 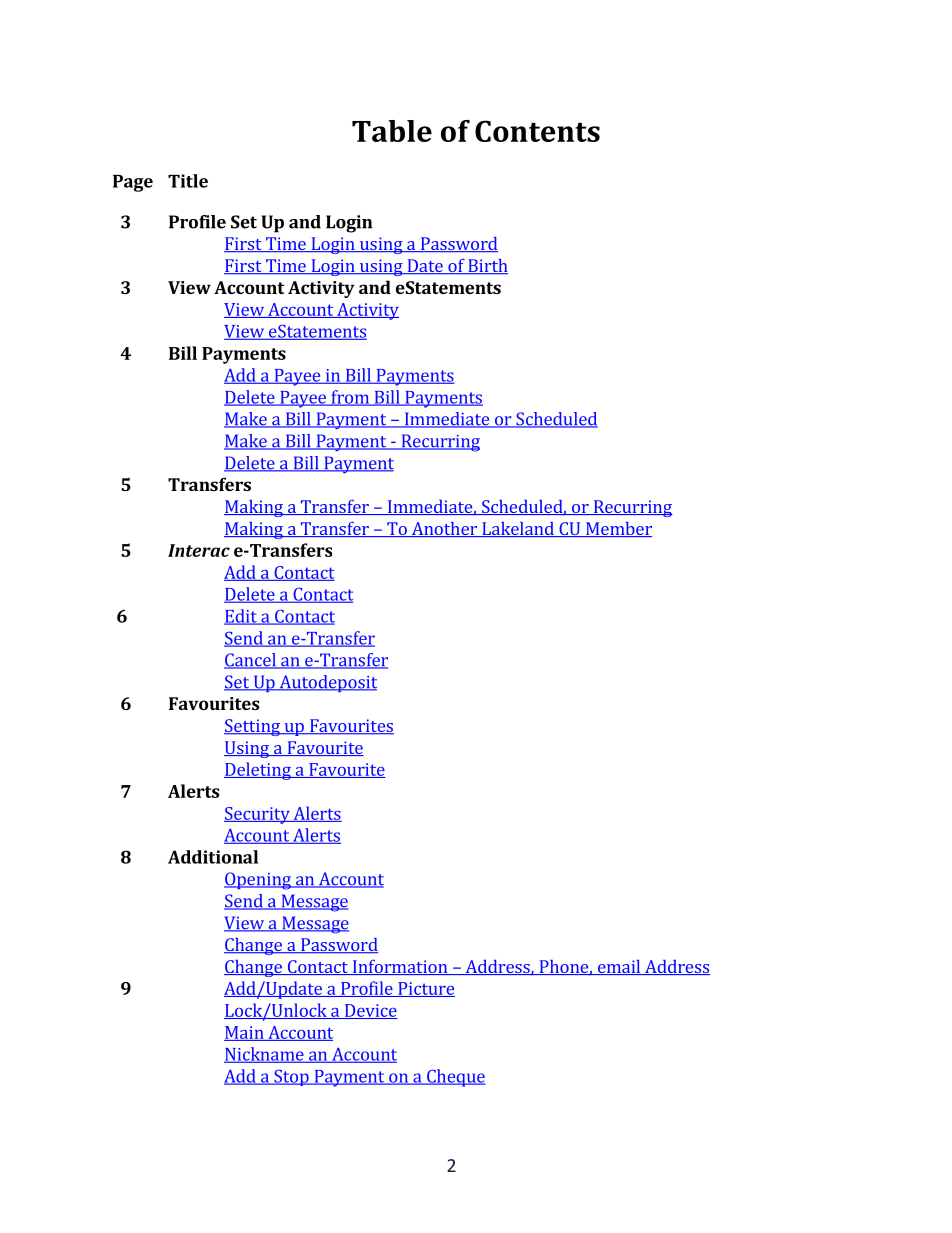 What do you see at coordinates (618, 529) in the page?
I see `Member` at bounding box center [618, 529].
